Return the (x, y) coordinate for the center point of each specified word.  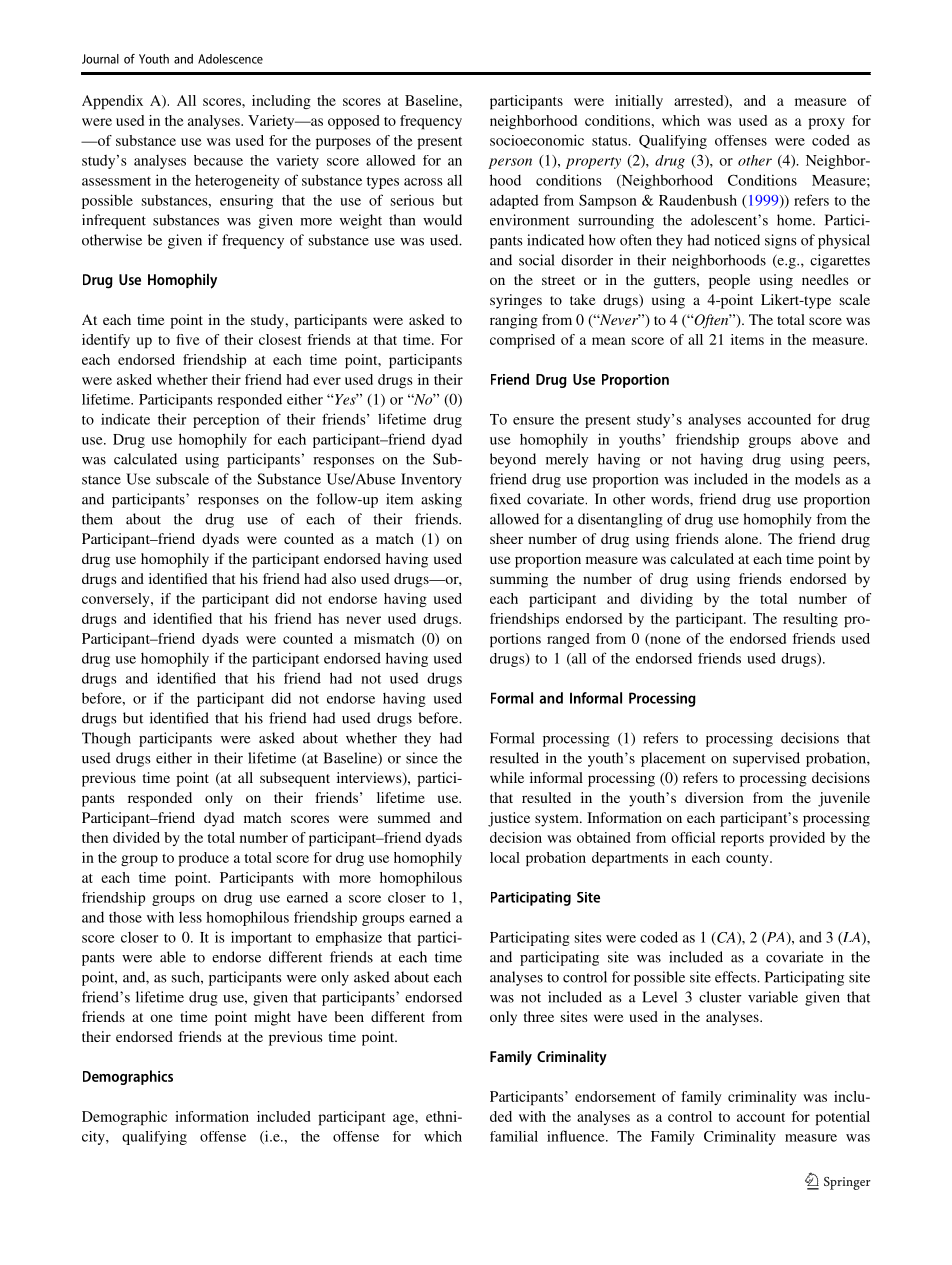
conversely (117, 600)
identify (106, 341)
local (505, 857)
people (729, 281)
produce (203, 859)
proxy (826, 124)
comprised (522, 341)
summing (519, 580)
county (748, 860)
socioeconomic (537, 140)
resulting (810, 620)
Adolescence (230, 59)
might (272, 1018)
